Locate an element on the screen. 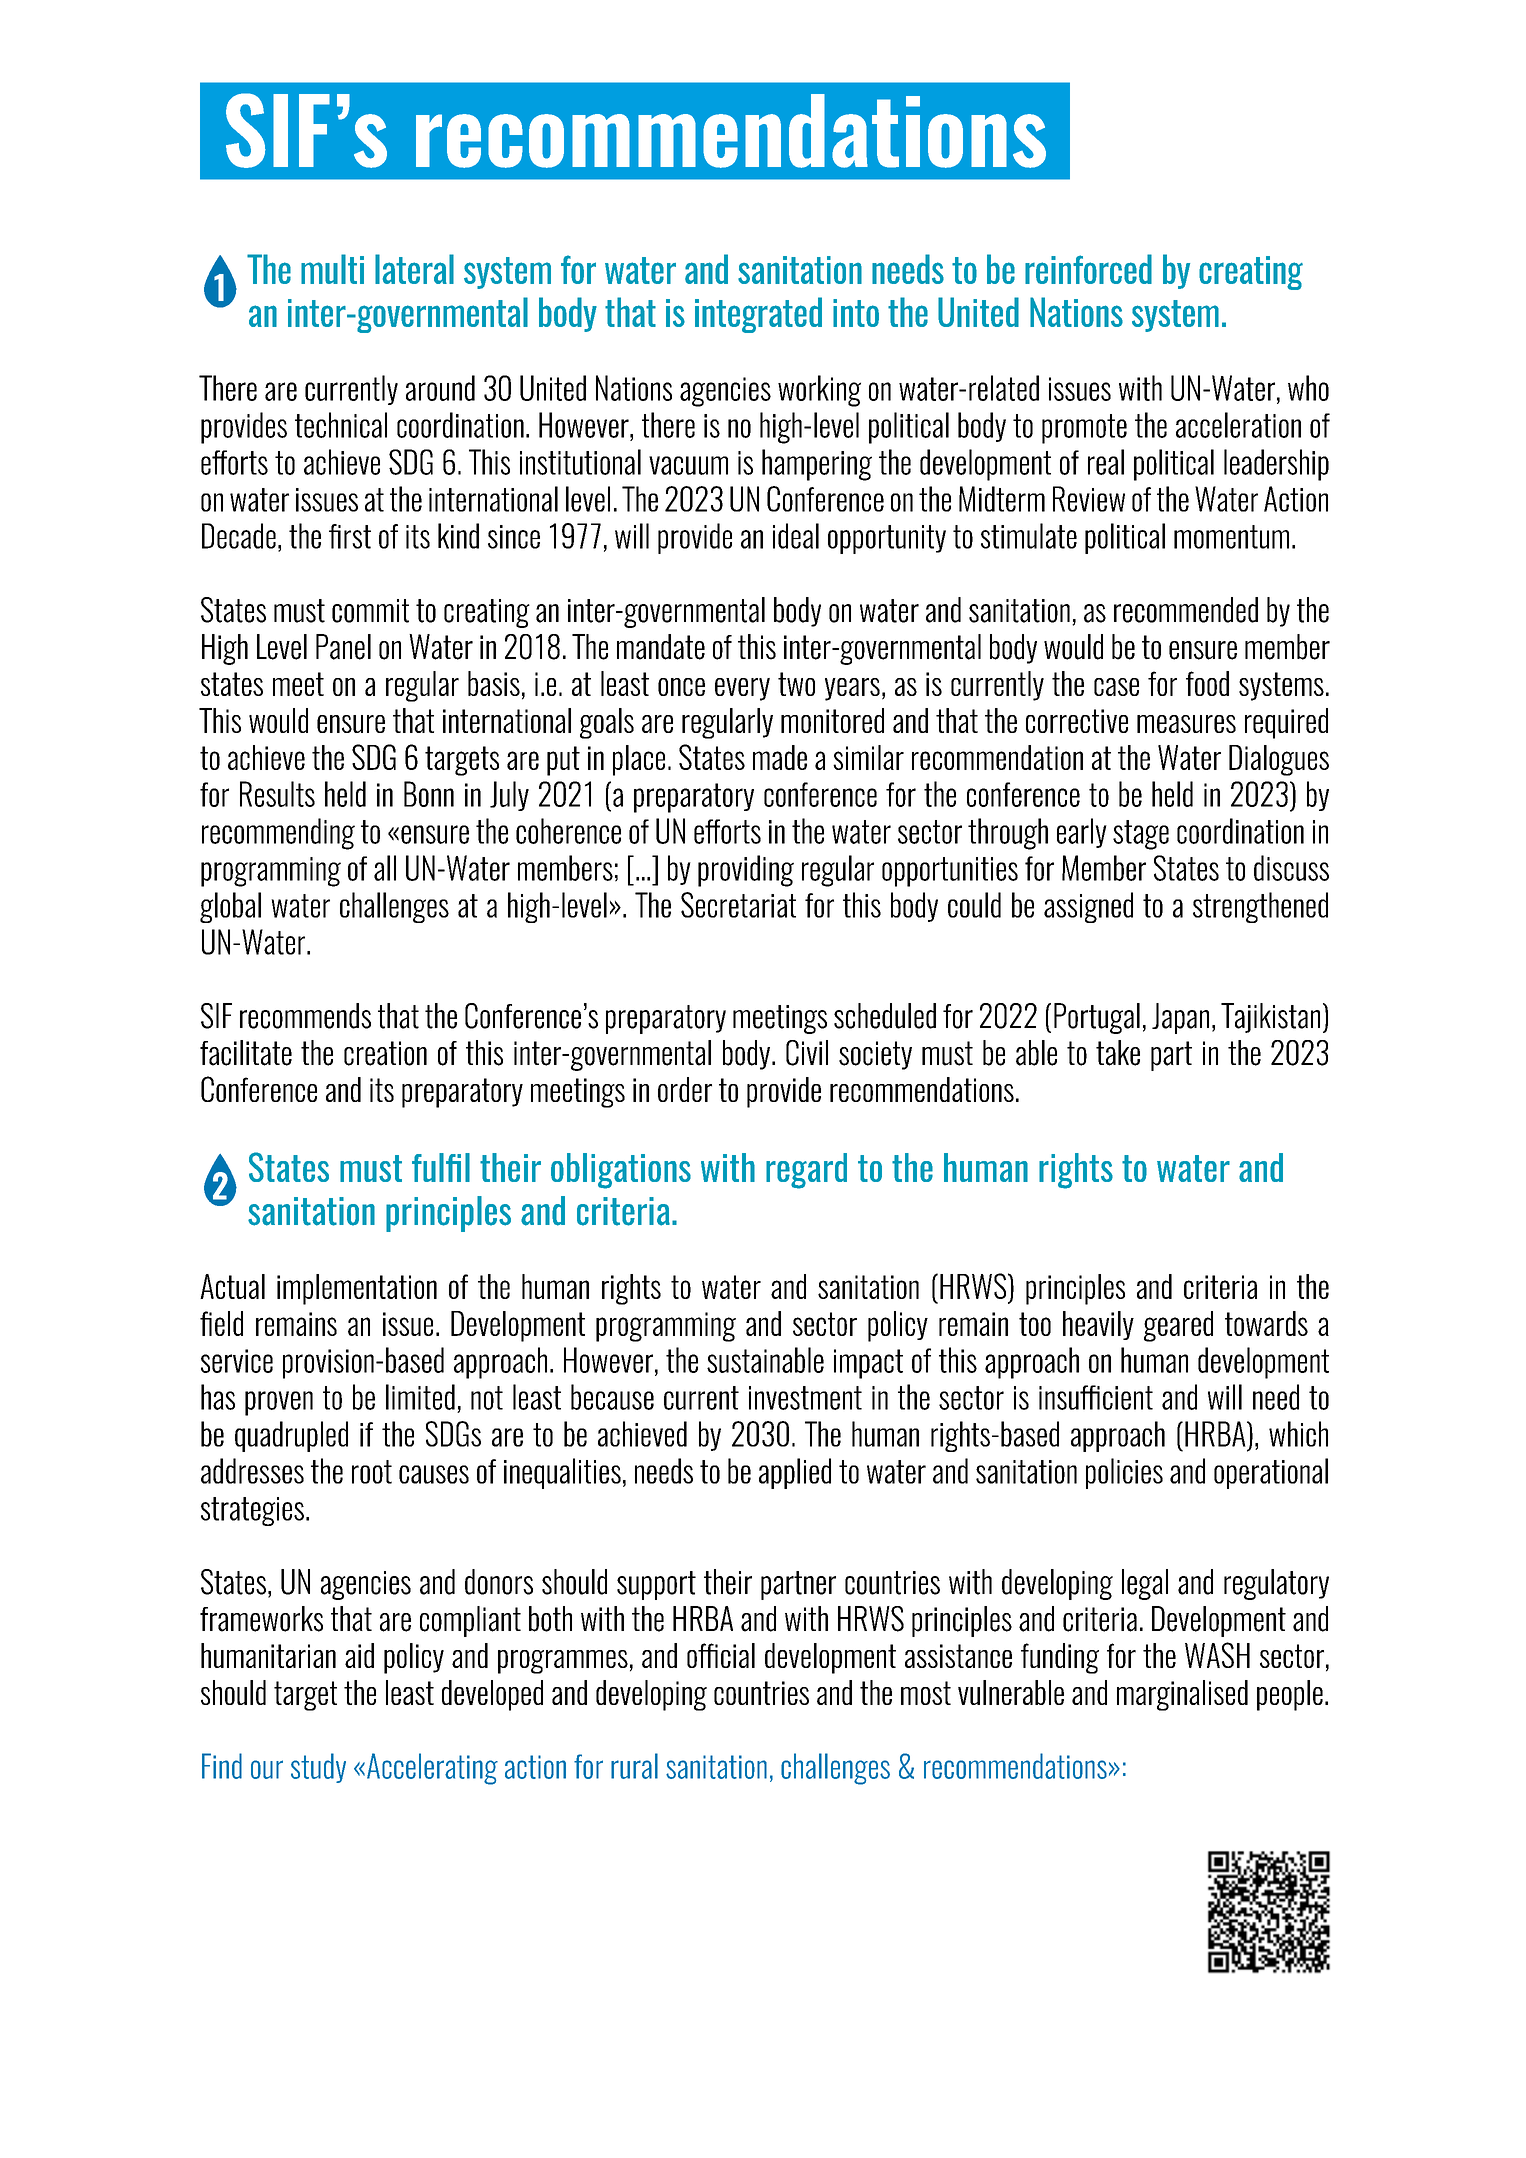 The image size is (1526, 2158). integrated is located at coordinates (758, 315).
